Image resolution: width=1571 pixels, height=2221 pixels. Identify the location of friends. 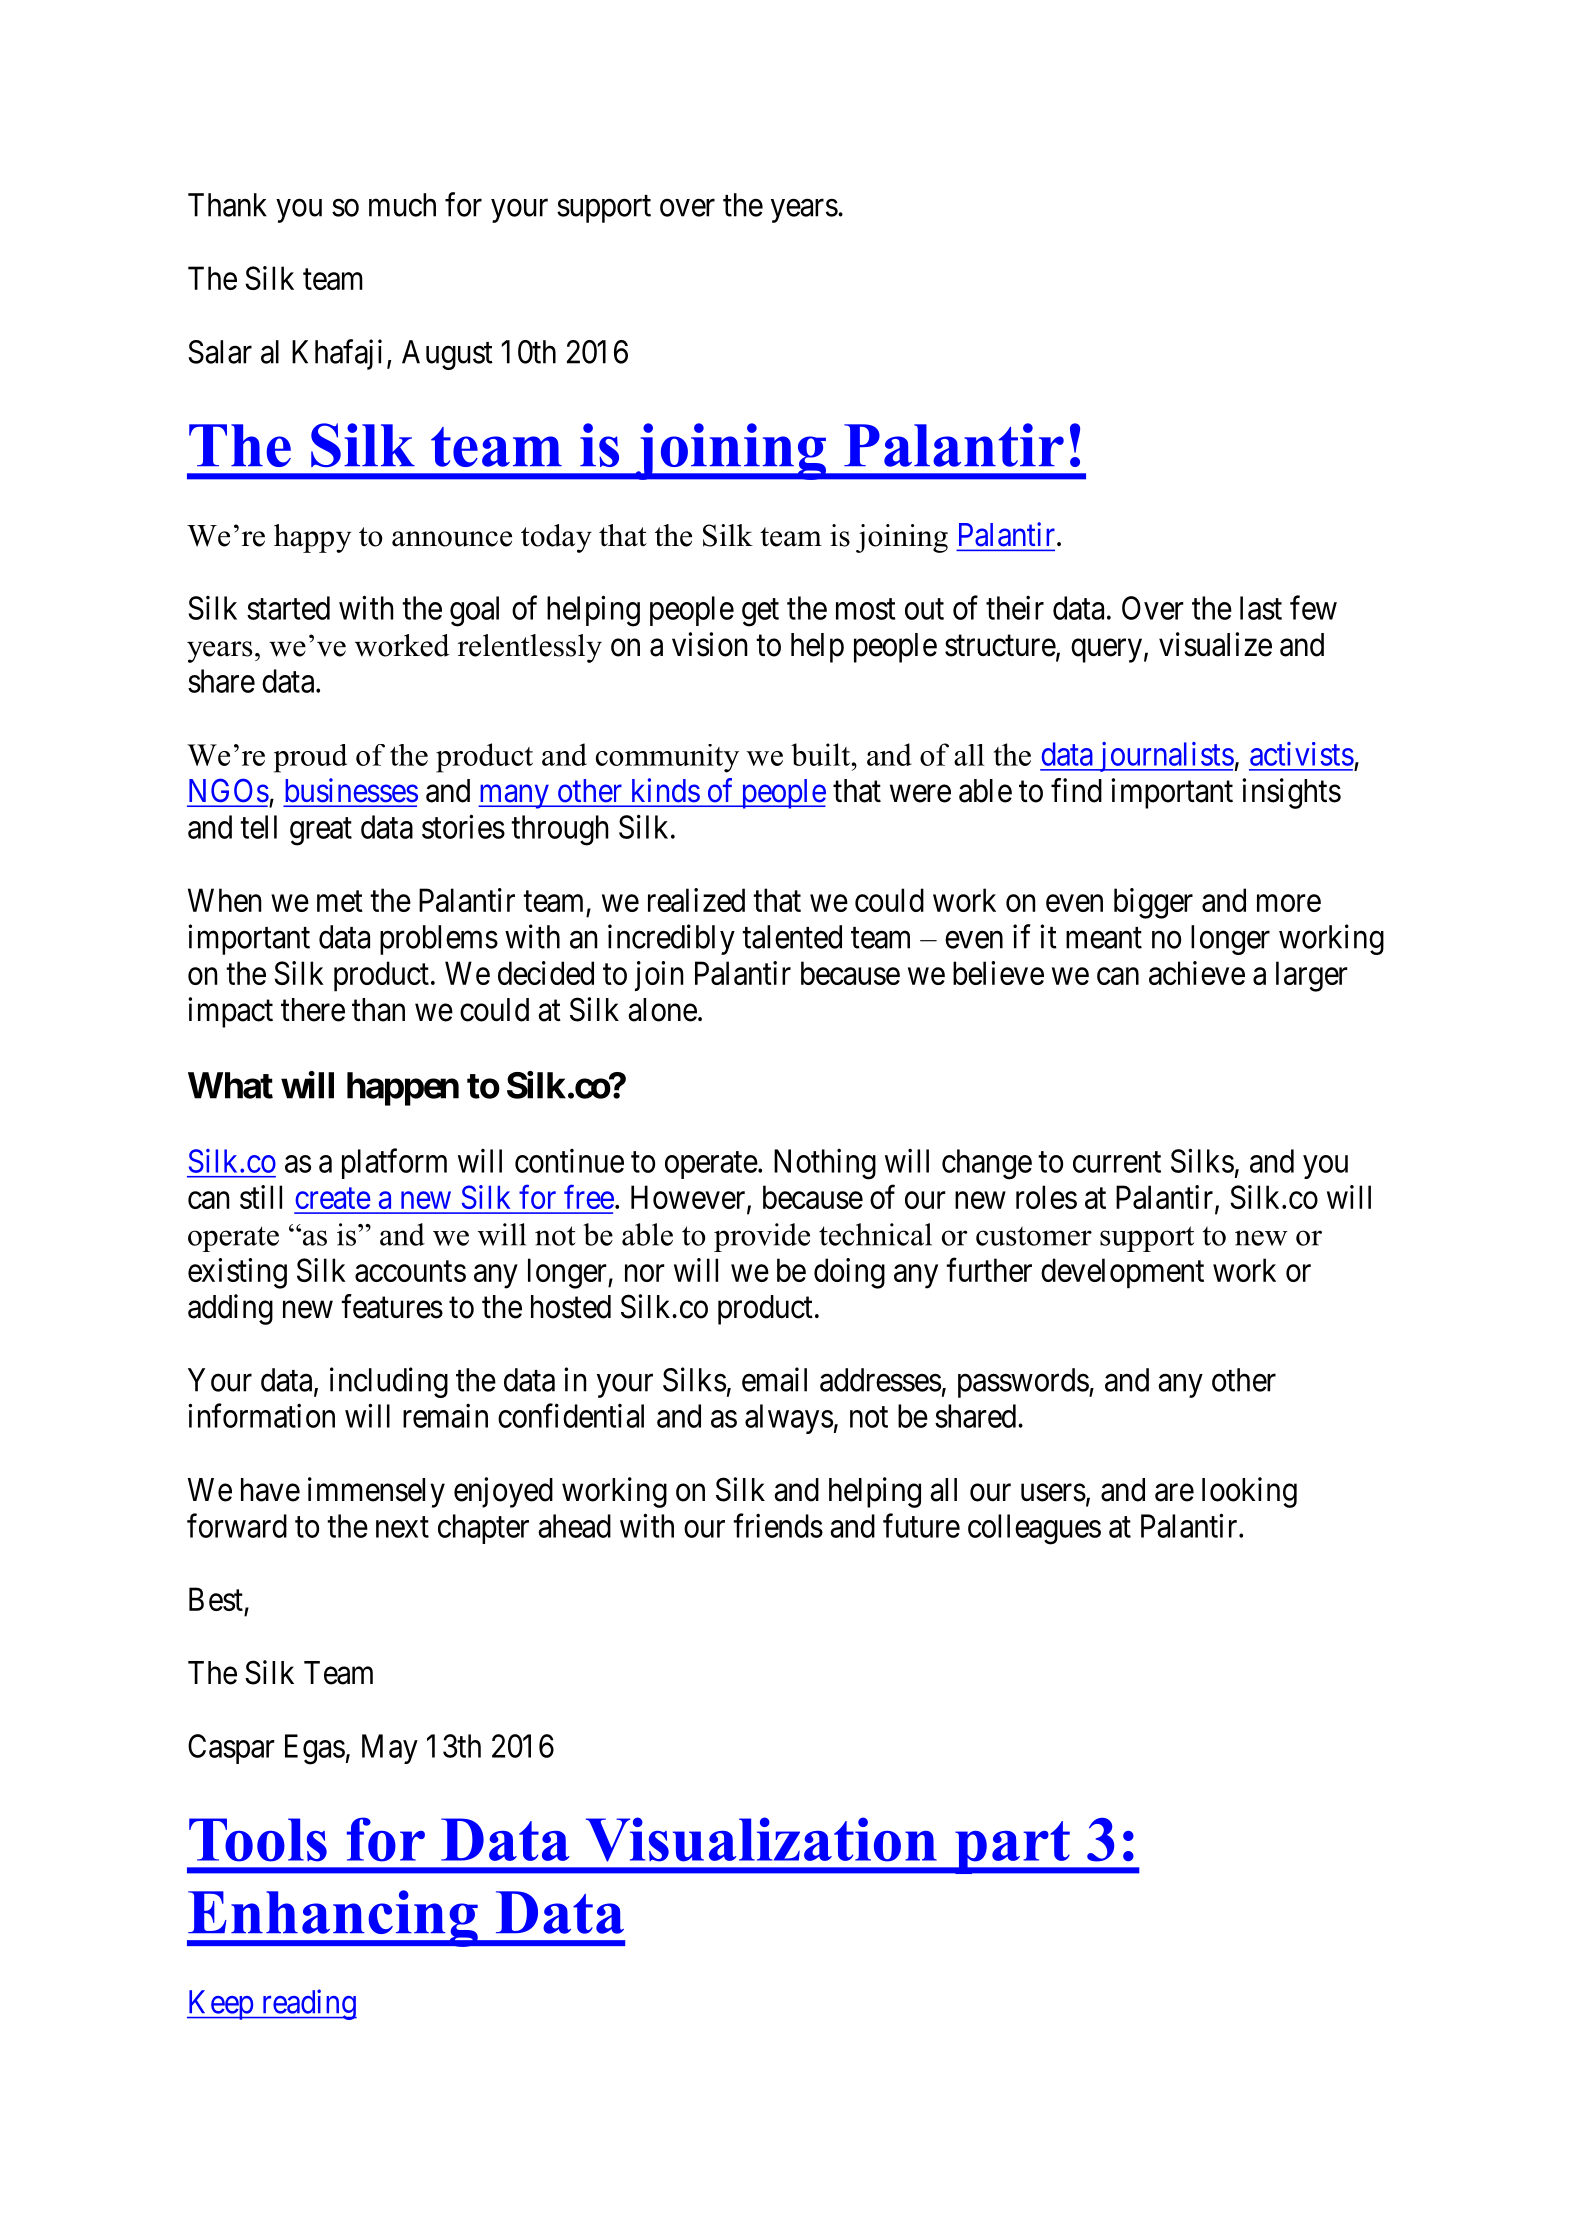
(778, 1525).
